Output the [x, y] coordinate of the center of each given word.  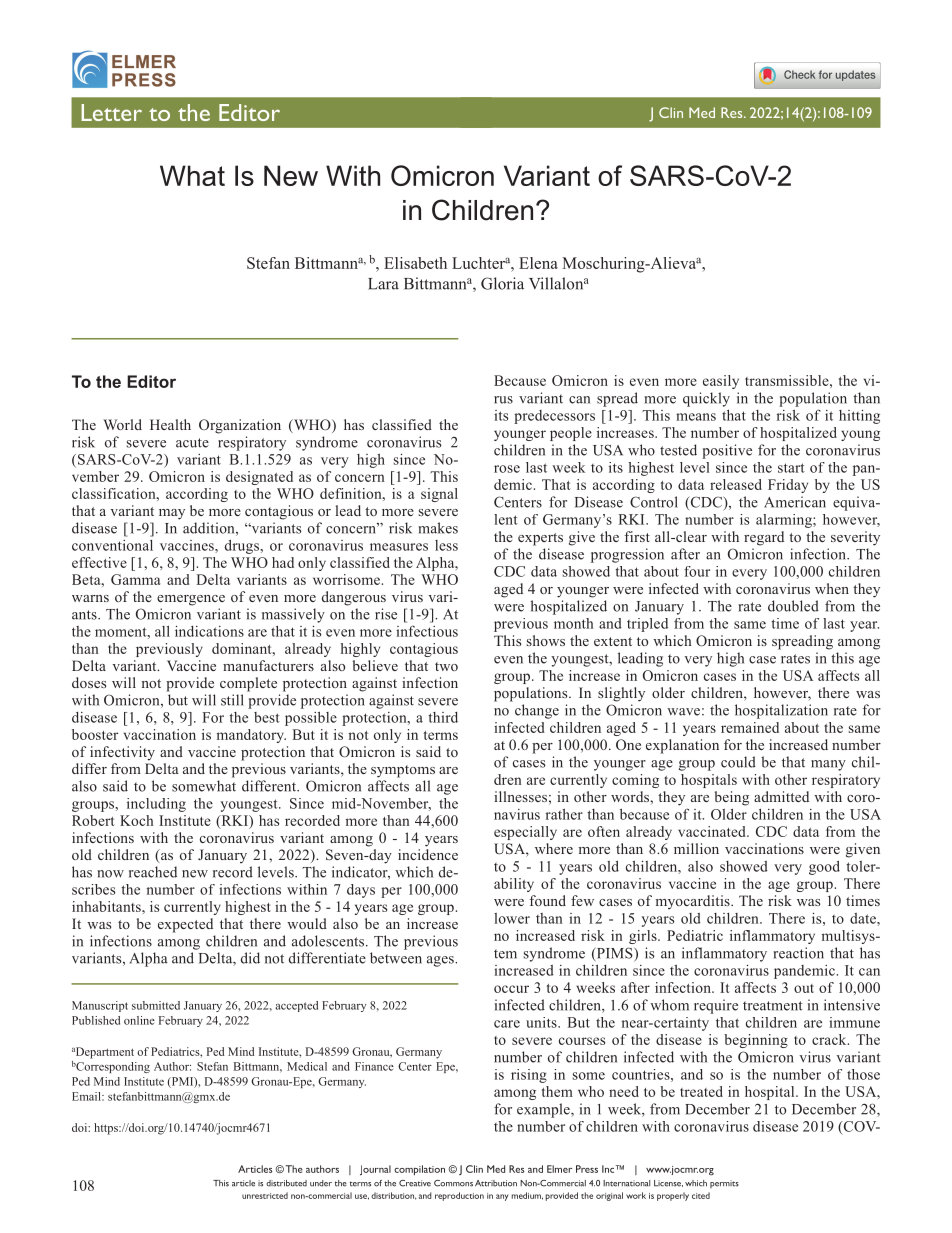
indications [209, 631]
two [446, 666]
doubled [793, 606]
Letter [111, 112]
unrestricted [265, 1195]
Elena [538, 263]
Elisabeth [415, 263]
